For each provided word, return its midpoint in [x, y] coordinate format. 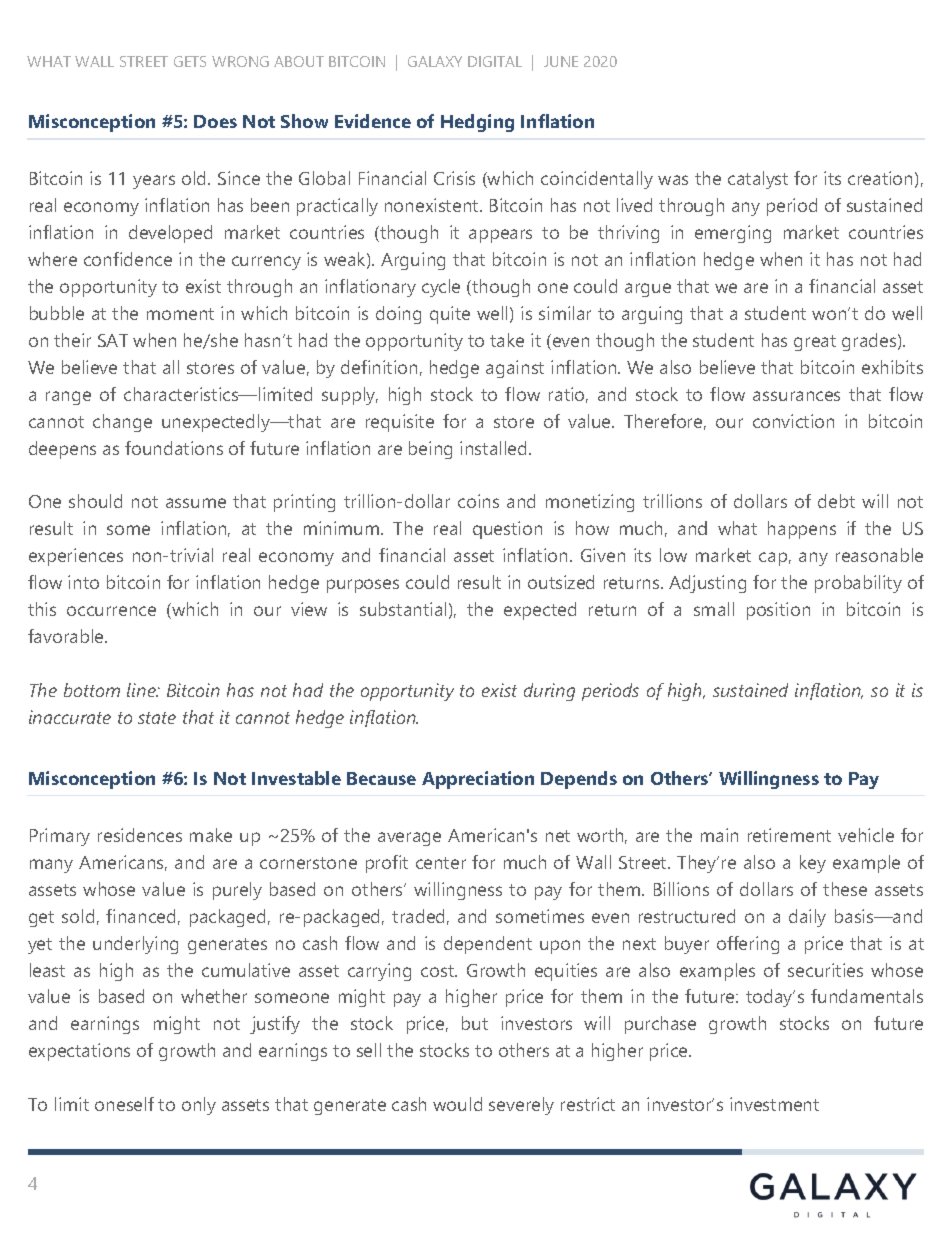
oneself [124, 1104]
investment [774, 1104]
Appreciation [478, 780]
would [457, 1104]
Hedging [477, 123]
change [122, 423]
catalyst [758, 180]
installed [493, 448]
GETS [190, 61]
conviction [793, 421]
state [157, 718]
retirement [789, 835]
